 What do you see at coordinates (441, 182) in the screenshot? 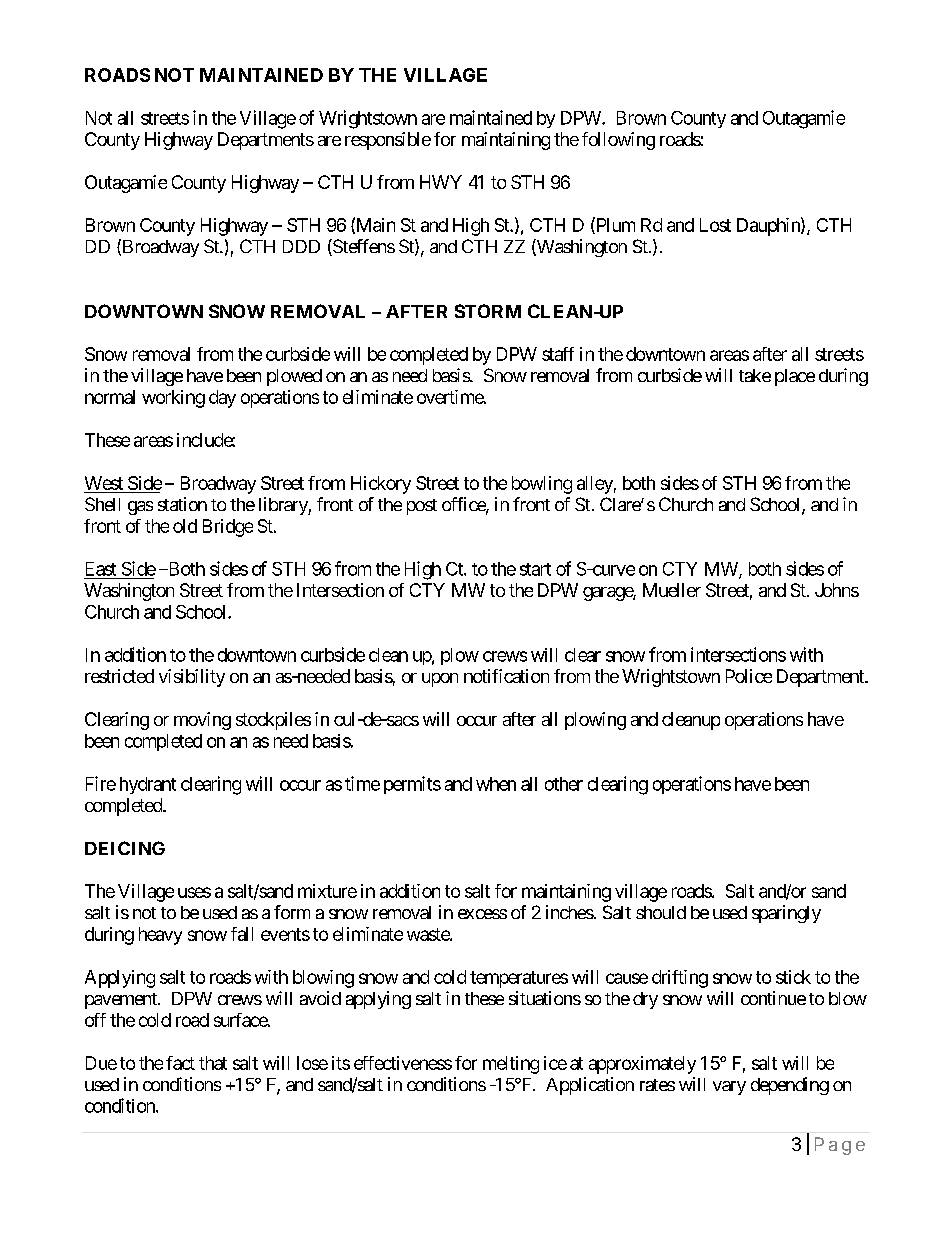
I see `HWY` at bounding box center [441, 182].
